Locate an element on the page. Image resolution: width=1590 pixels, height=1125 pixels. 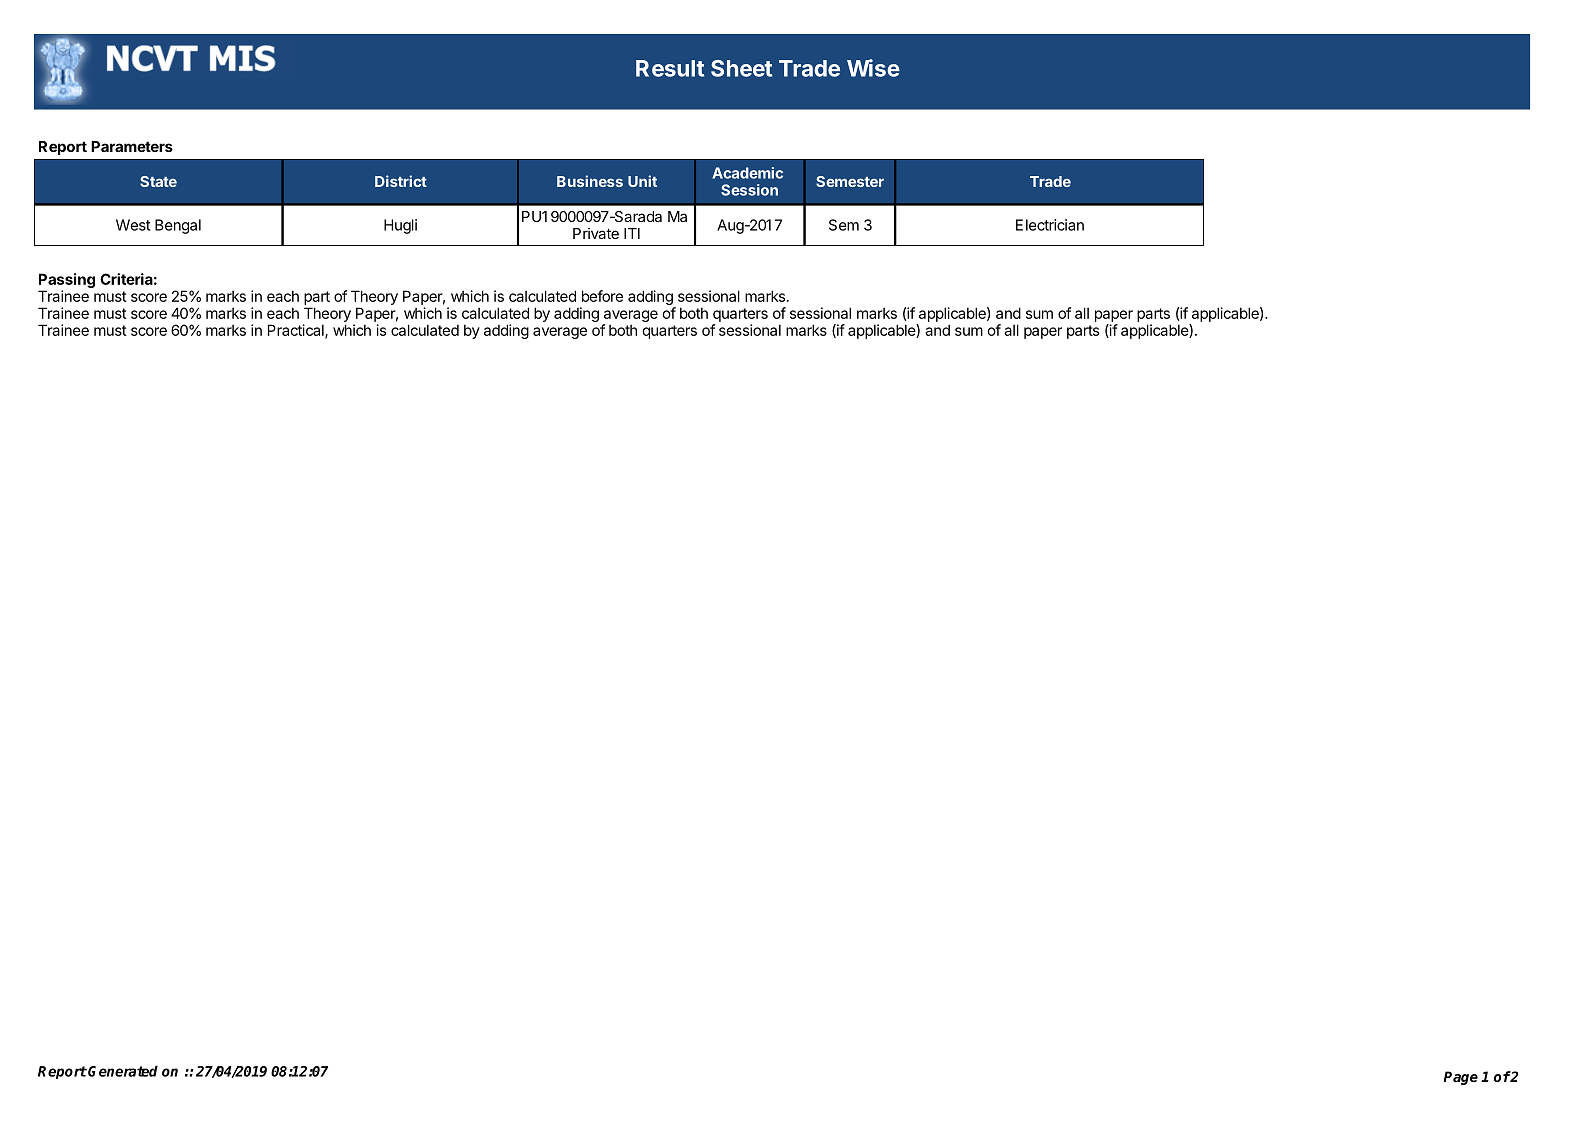
Passing is located at coordinates (67, 280).
